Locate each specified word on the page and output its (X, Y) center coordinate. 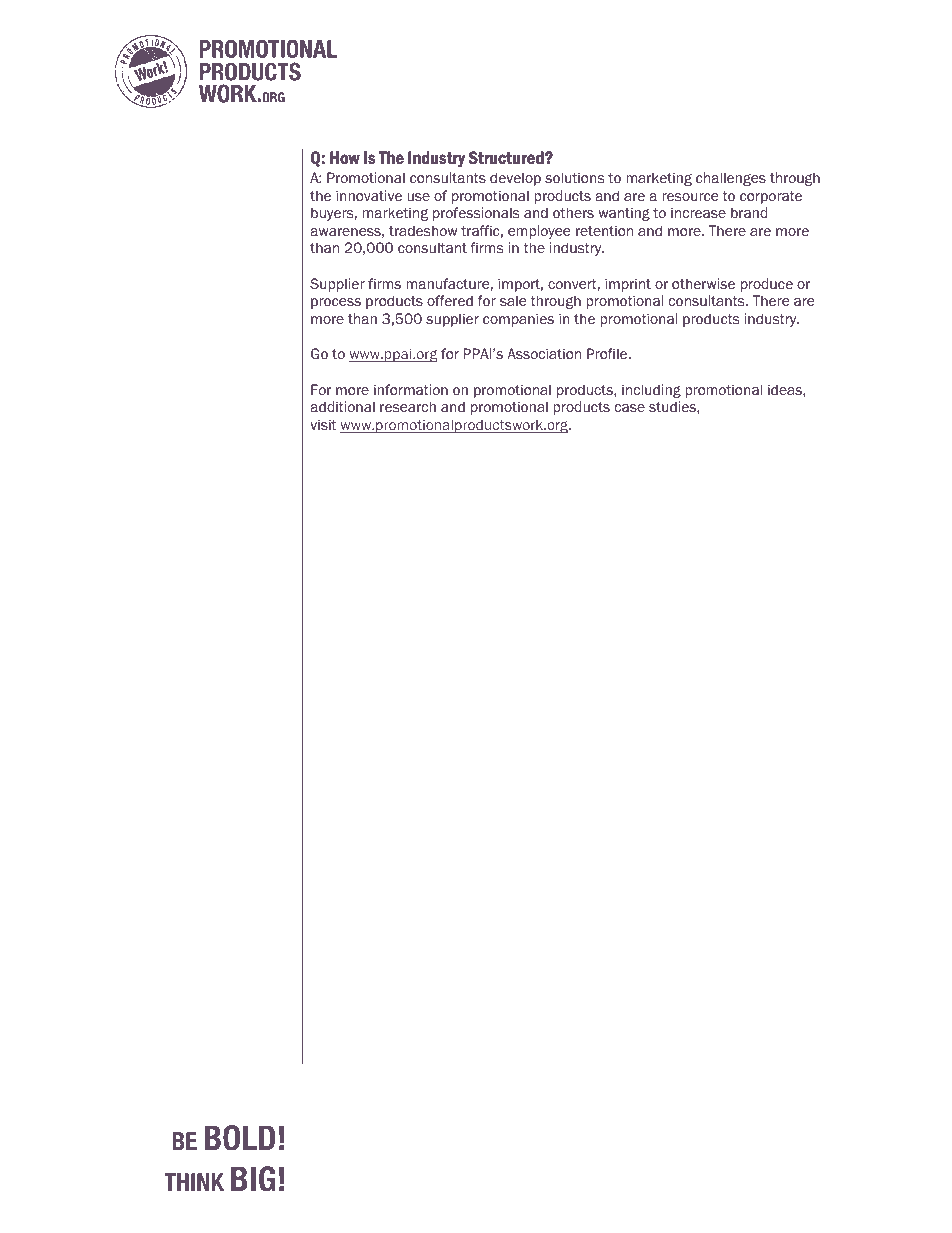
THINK (194, 1182)
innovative (369, 196)
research (408, 407)
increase (698, 213)
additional (343, 407)
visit (323, 424)
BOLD (240, 1138)
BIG (253, 1179)
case (630, 408)
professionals (476, 214)
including (651, 391)
